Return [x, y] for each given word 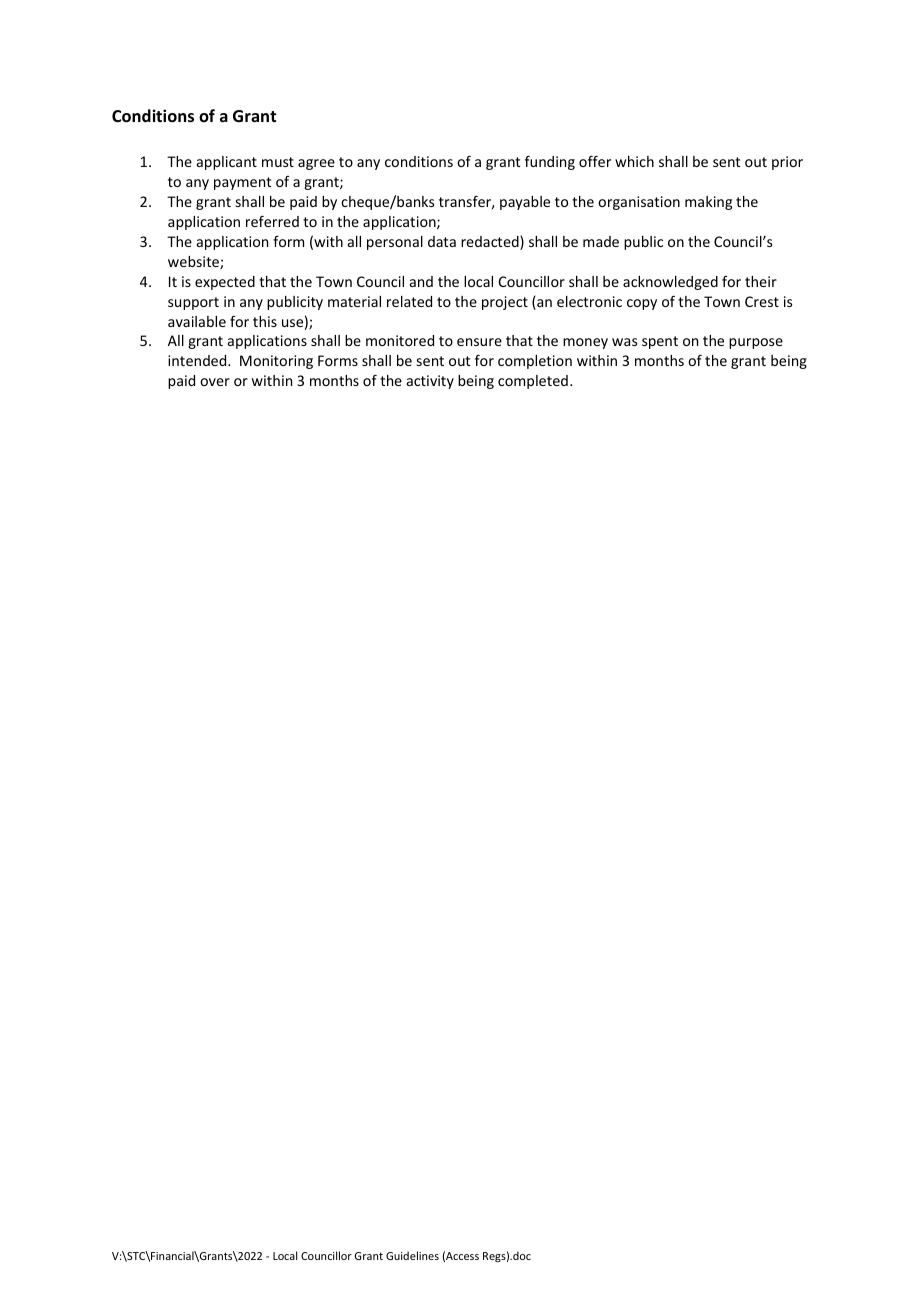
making [708, 203]
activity [430, 382]
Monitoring [276, 362]
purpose [756, 343]
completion [535, 362]
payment [242, 183]
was [624, 342]
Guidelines [412, 1255]
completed [533, 382]
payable [525, 203]
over [215, 382]
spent [660, 342]
